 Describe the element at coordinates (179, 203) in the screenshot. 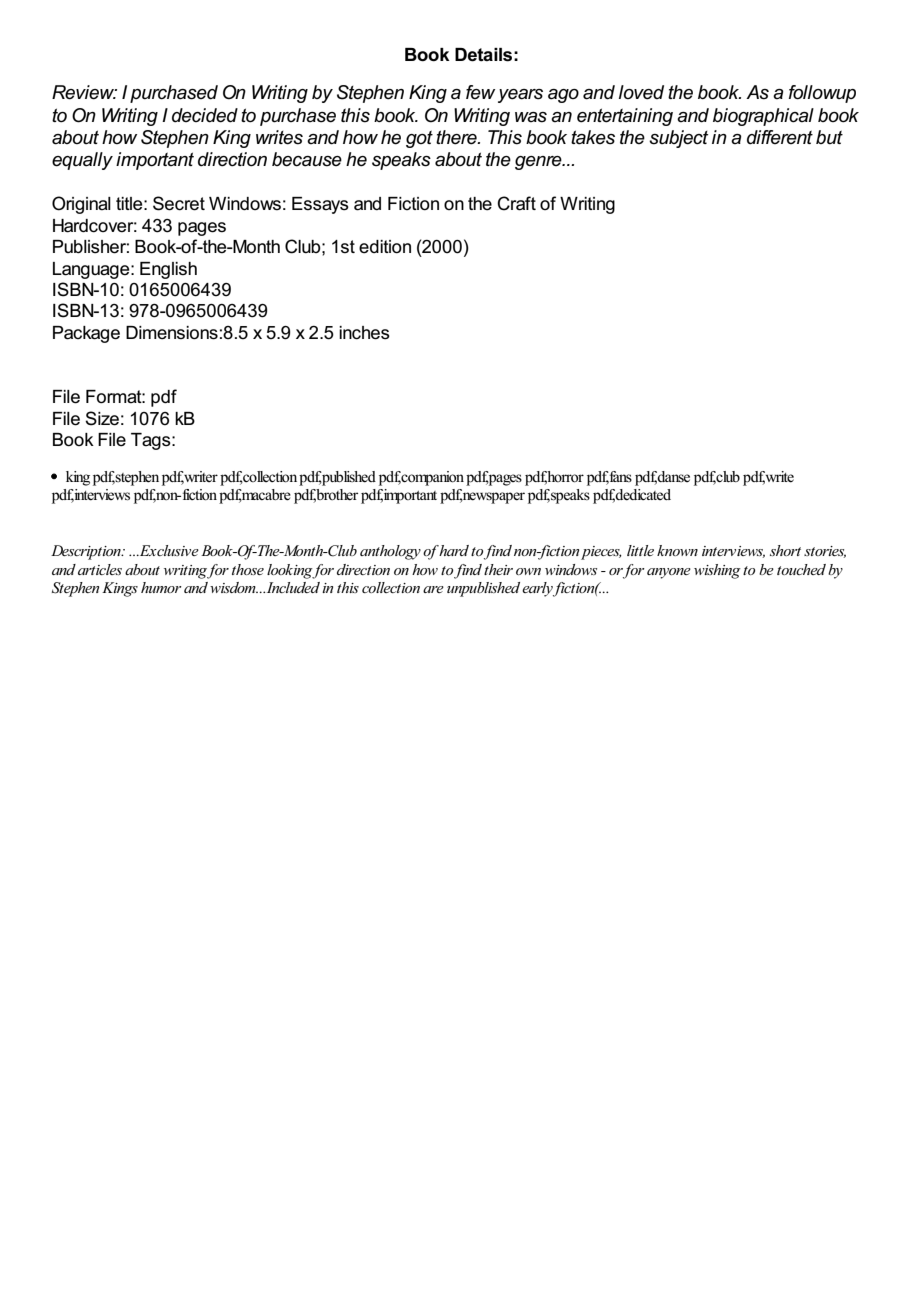

I see `Secret` at that location.
